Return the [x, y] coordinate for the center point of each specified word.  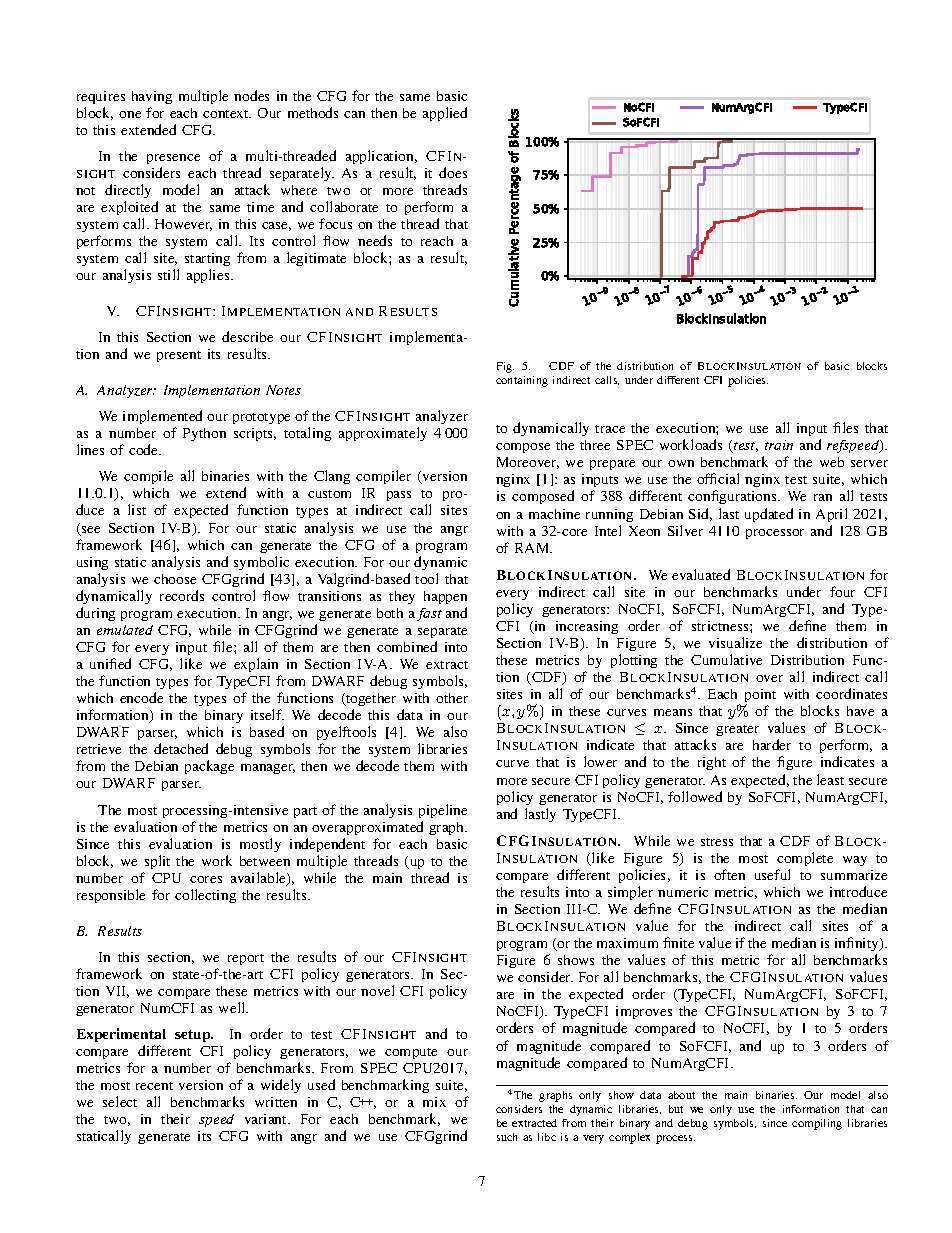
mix [434, 1102]
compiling [817, 1124]
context [227, 114]
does [453, 172]
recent [154, 1086]
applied [445, 114]
